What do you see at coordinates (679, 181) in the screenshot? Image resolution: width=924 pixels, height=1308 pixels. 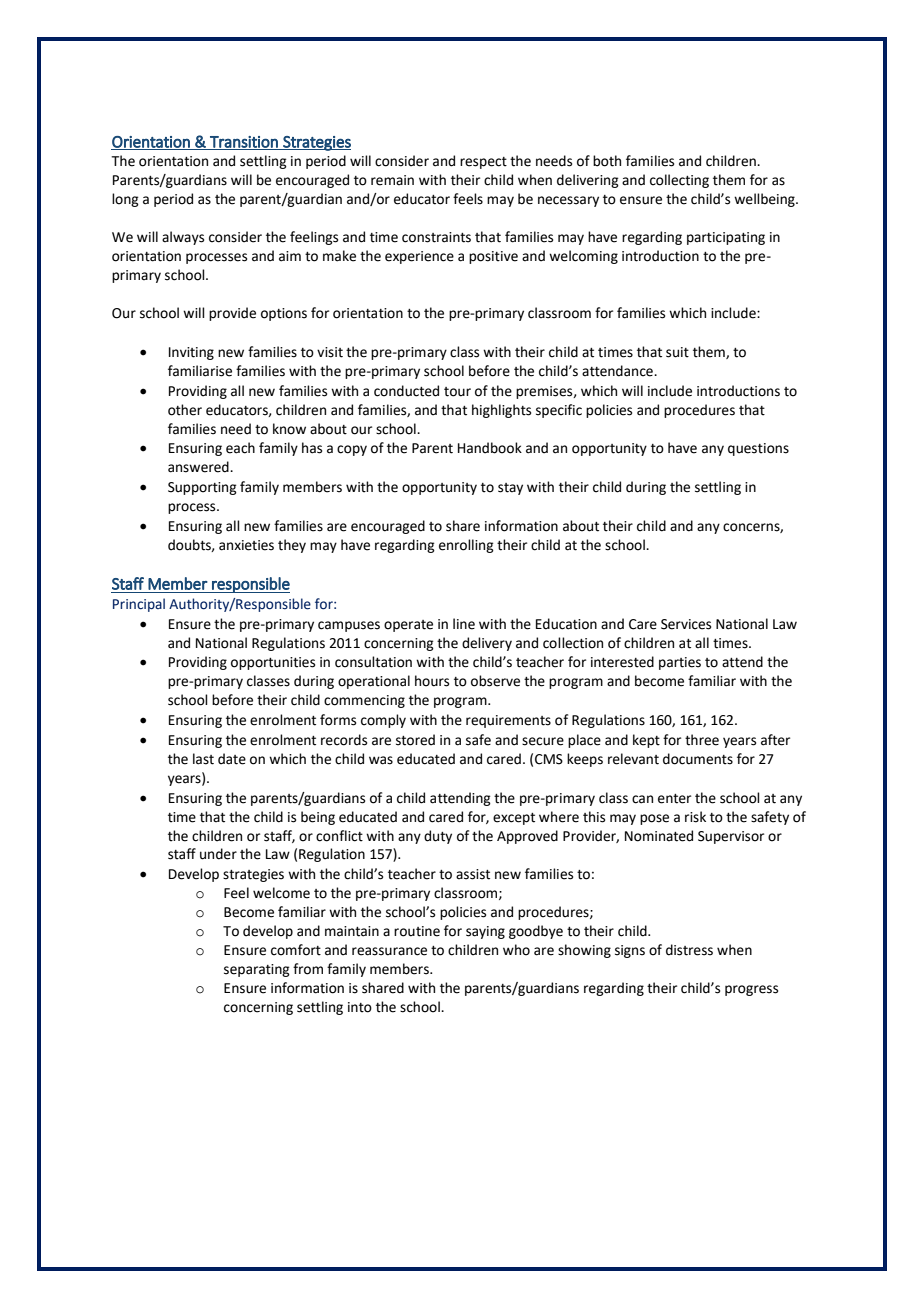 I see `collecting` at bounding box center [679, 181].
